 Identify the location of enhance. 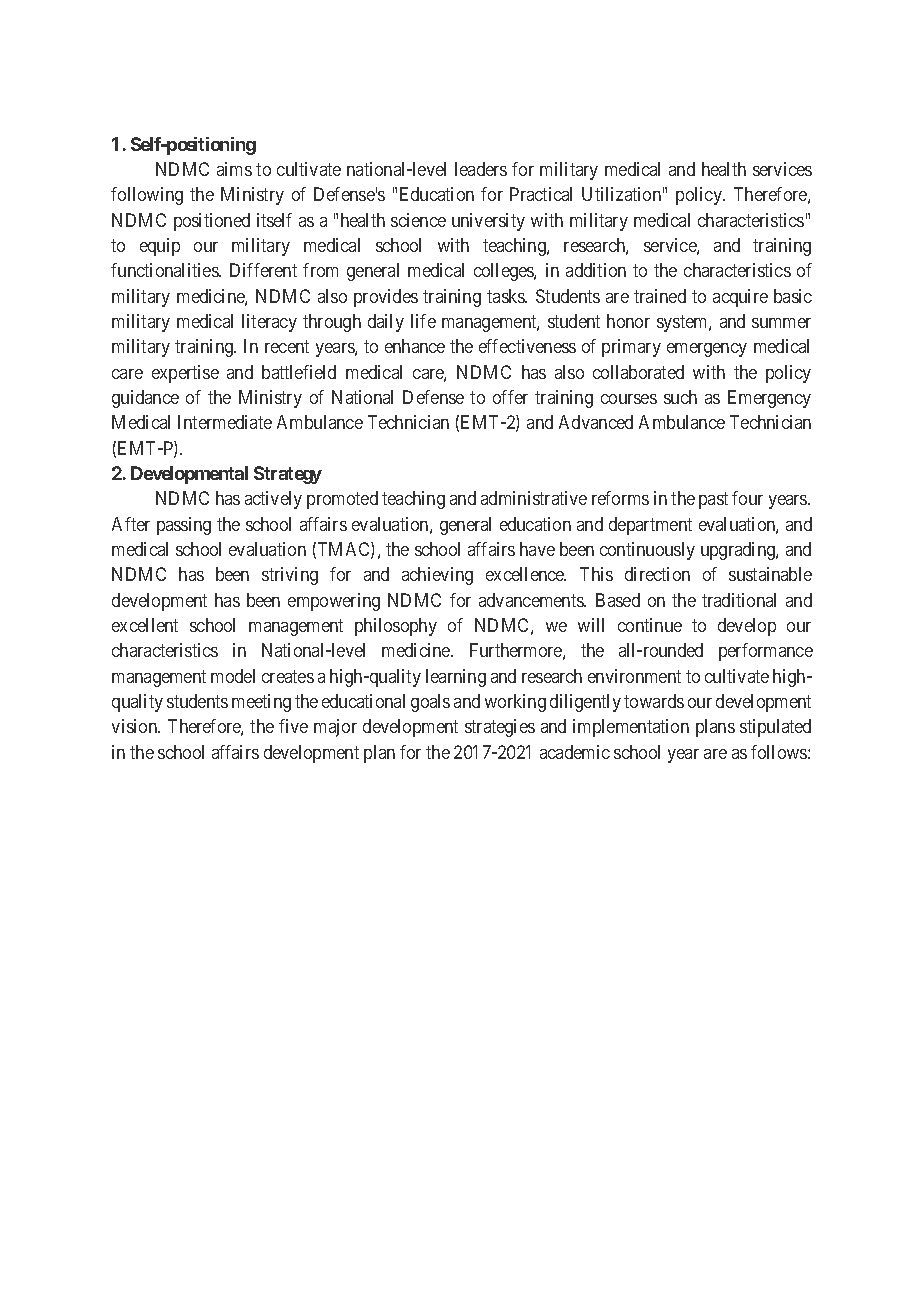
(415, 346).
